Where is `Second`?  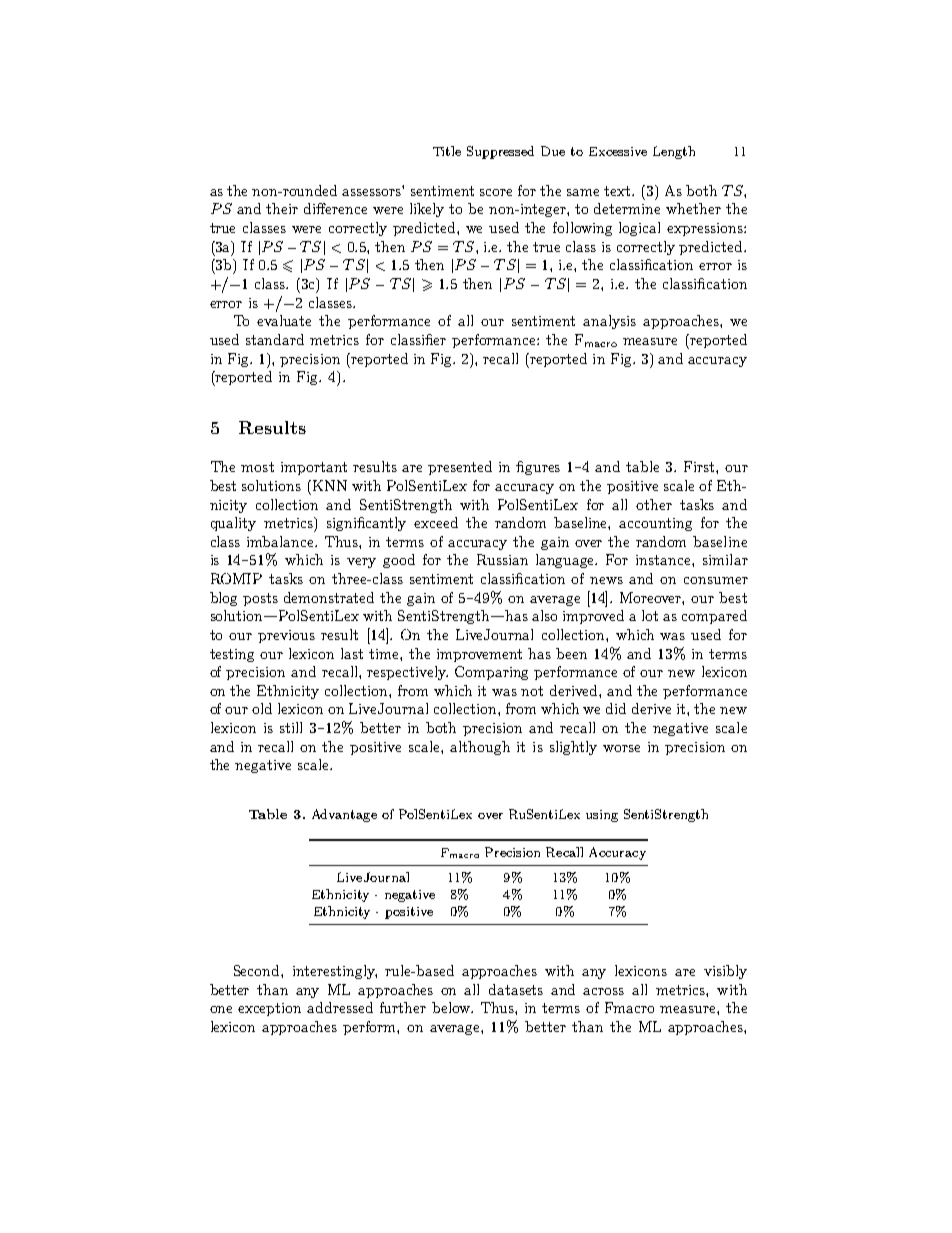
Second is located at coordinates (258, 970).
